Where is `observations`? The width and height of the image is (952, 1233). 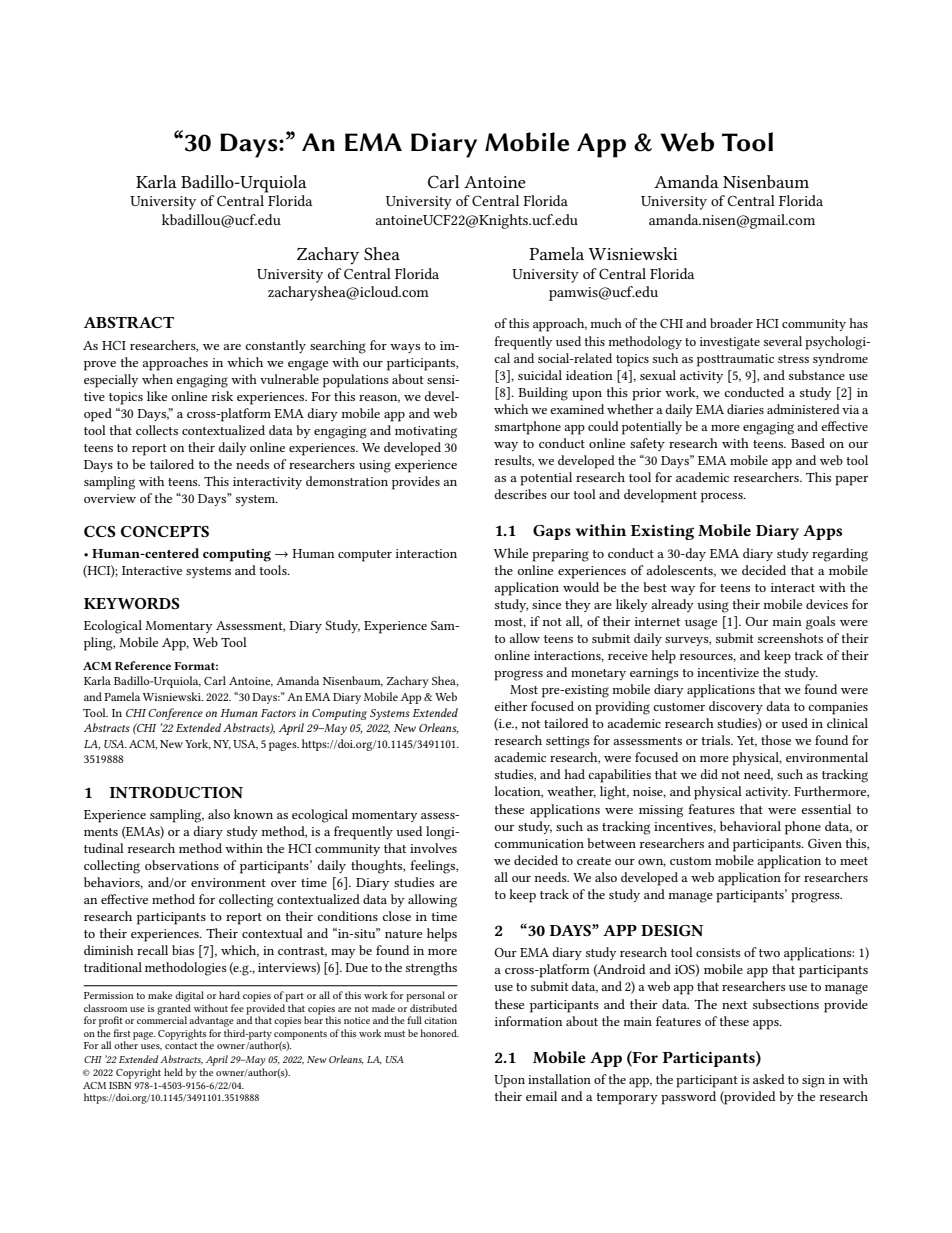
observations is located at coordinates (182, 865).
